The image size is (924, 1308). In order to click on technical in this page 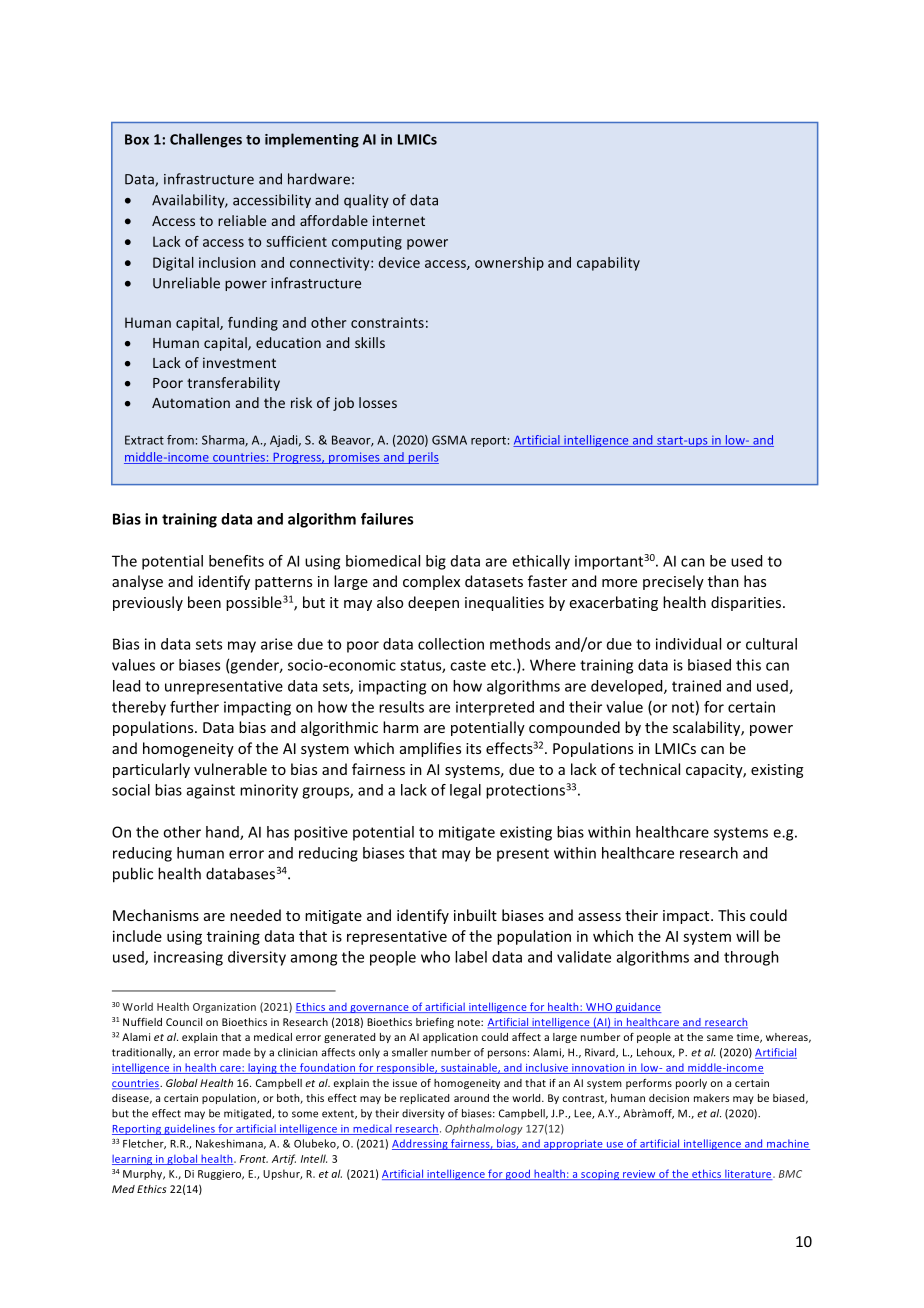, I will do `click(649, 769)`.
